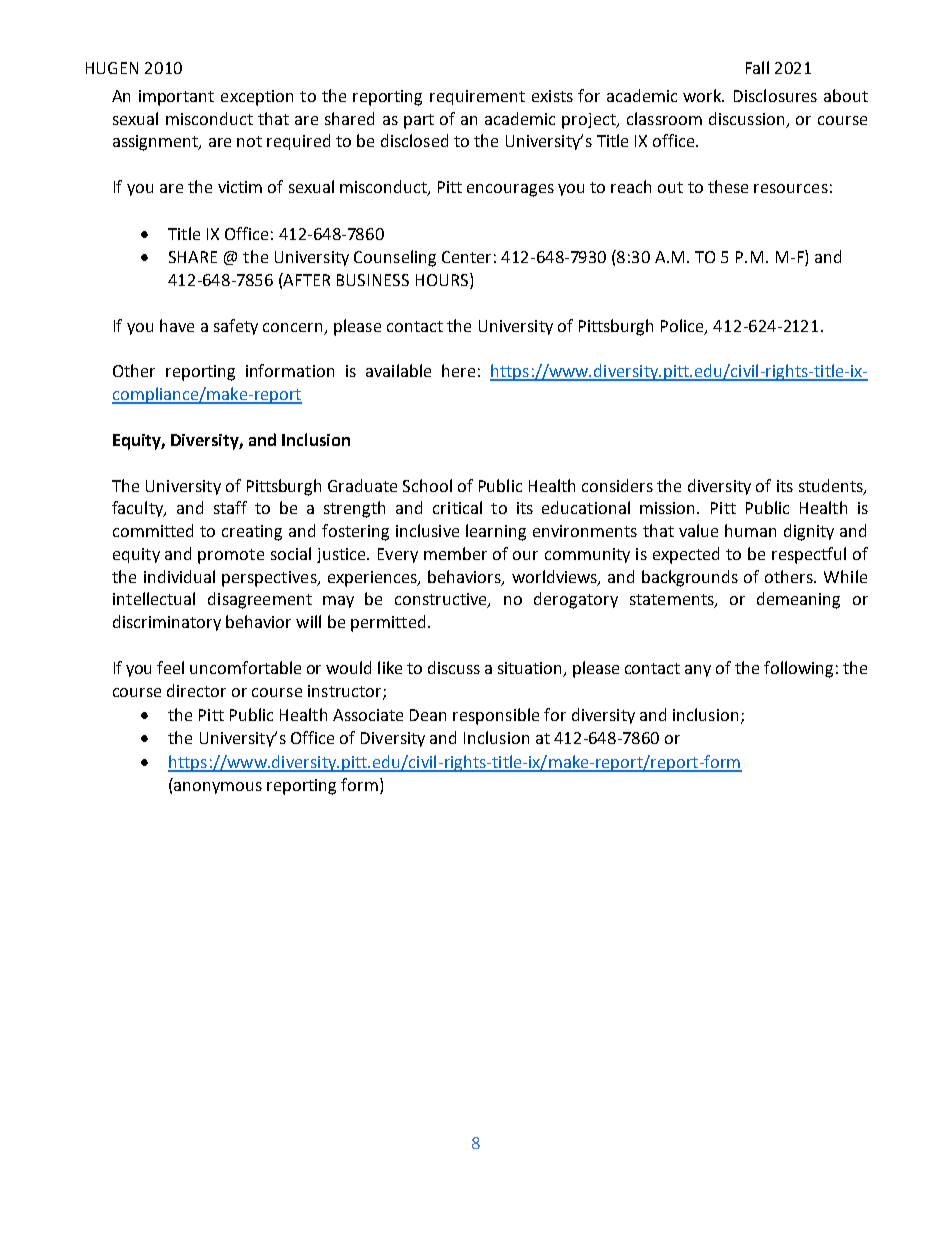  I want to click on exception, so click(257, 98).
